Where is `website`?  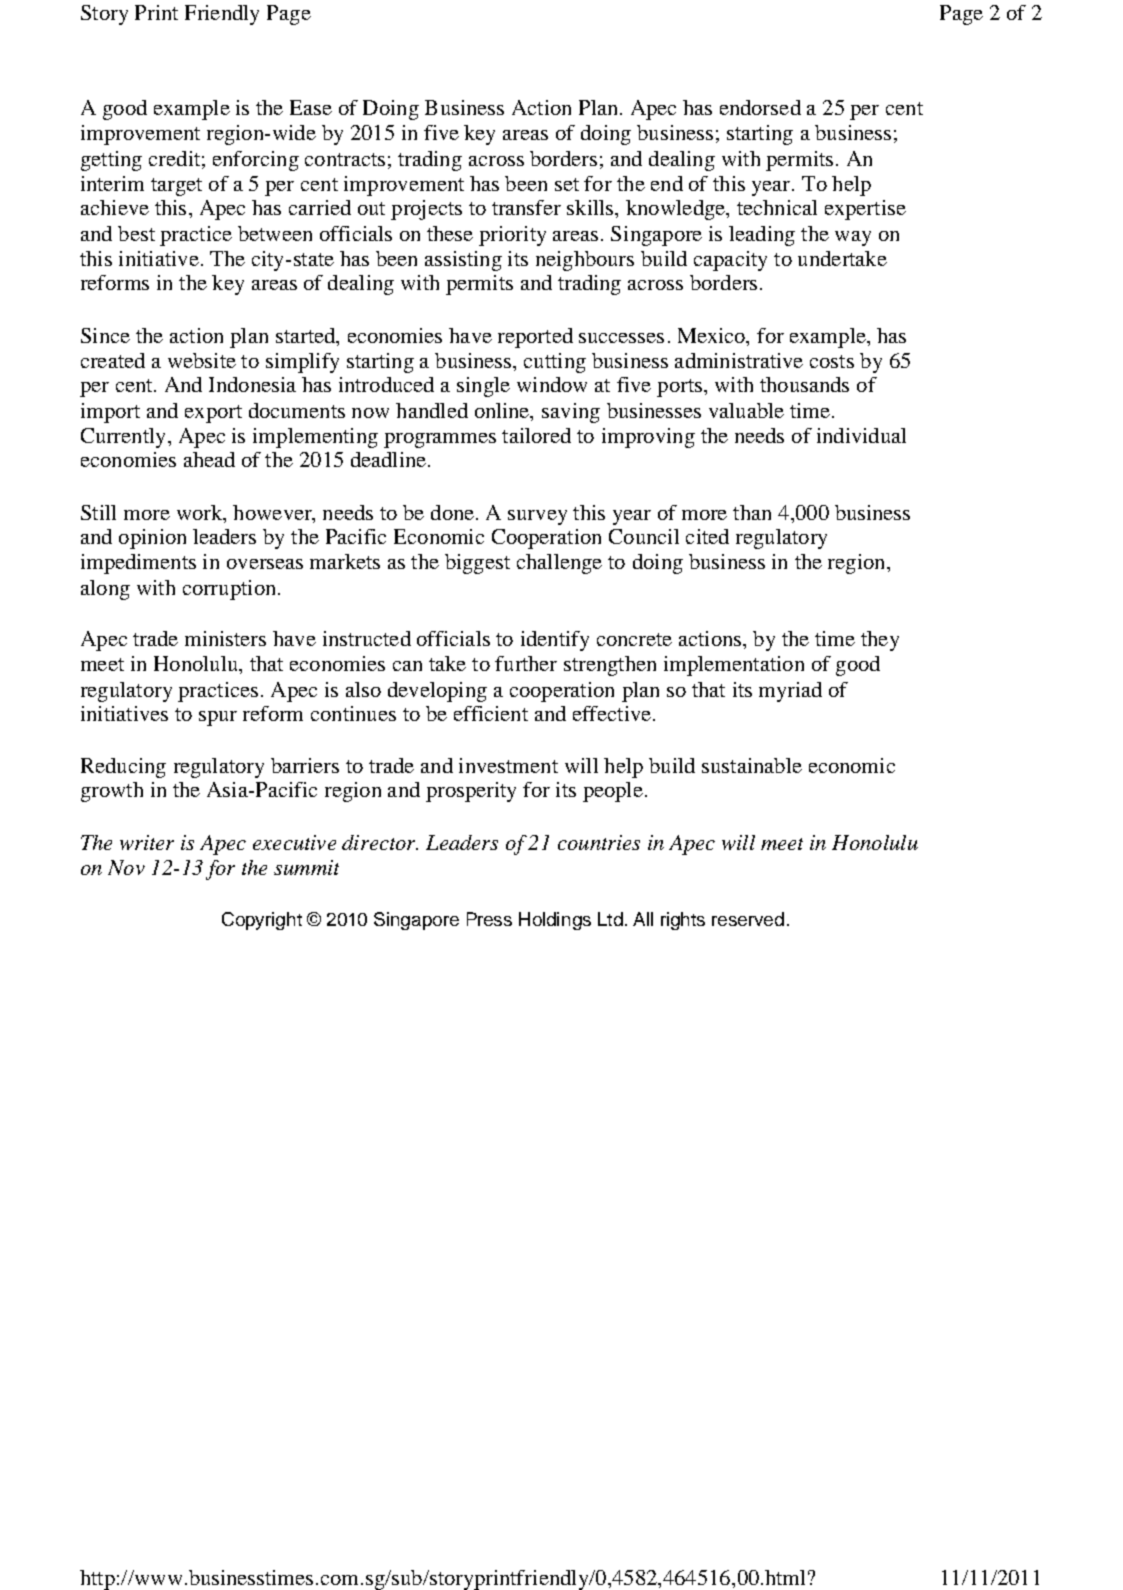 website is located at coordinates (202, 360).
